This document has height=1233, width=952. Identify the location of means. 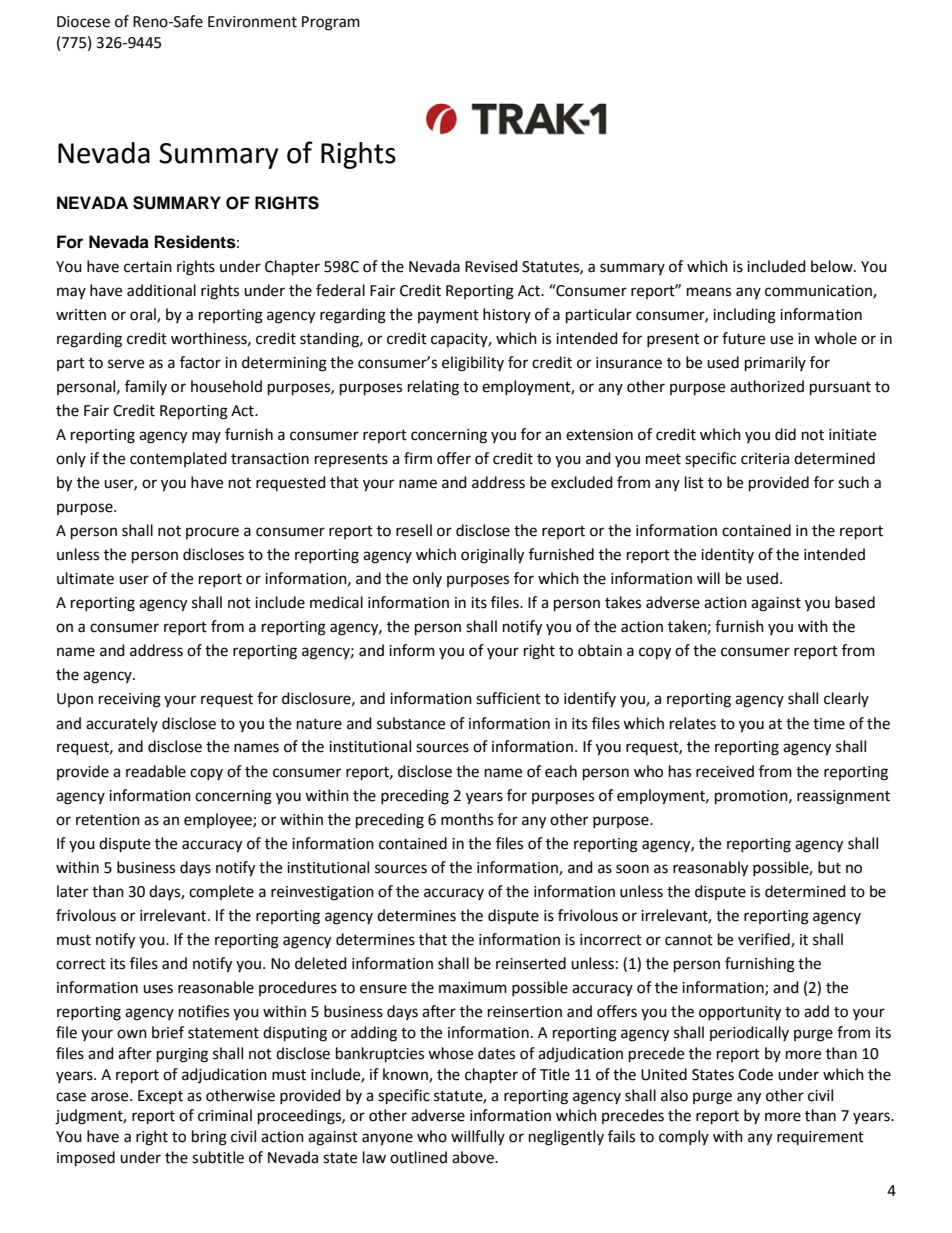
(709, 292).
